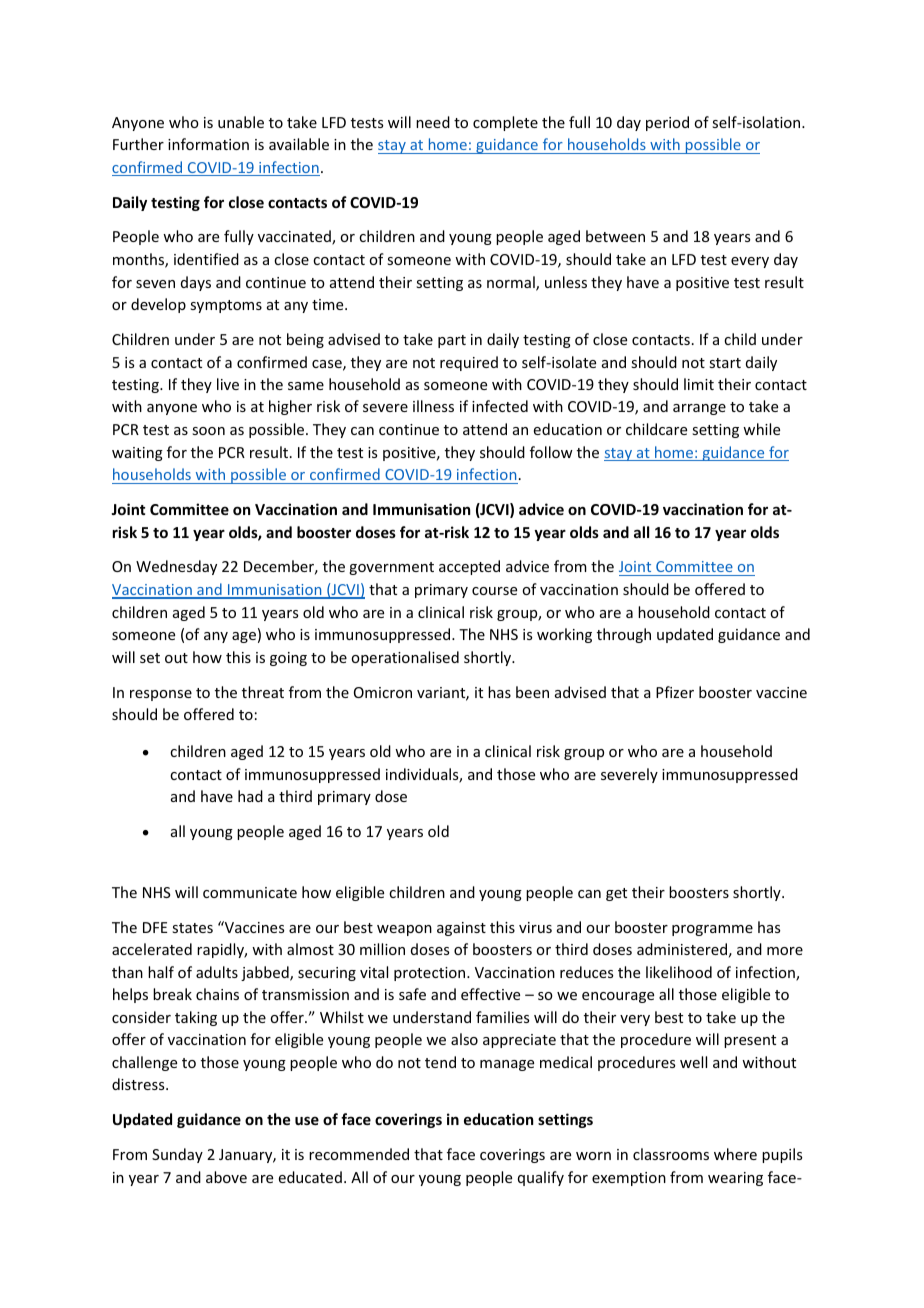 The image size is (924, 1308). Describe the element at coordinates (541, 1178) in the screenshot. I see `qualify` at that location.
